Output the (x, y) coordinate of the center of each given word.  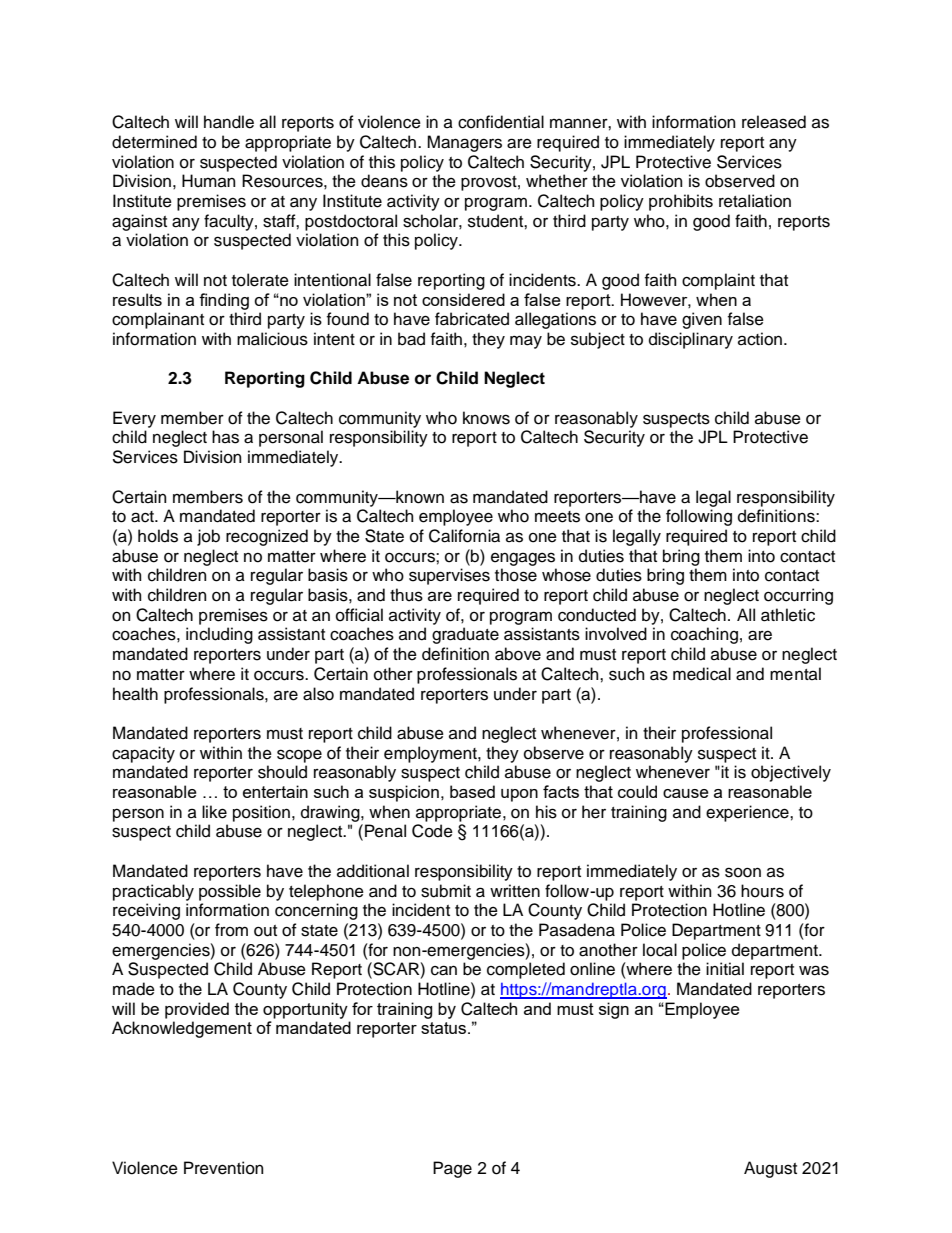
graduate (465, 635)
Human (209, 181)
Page (452, 1169)
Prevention (224, 1168)
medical (702, 674)
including (219, 635)
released (774, 122)
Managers (464, 143)
